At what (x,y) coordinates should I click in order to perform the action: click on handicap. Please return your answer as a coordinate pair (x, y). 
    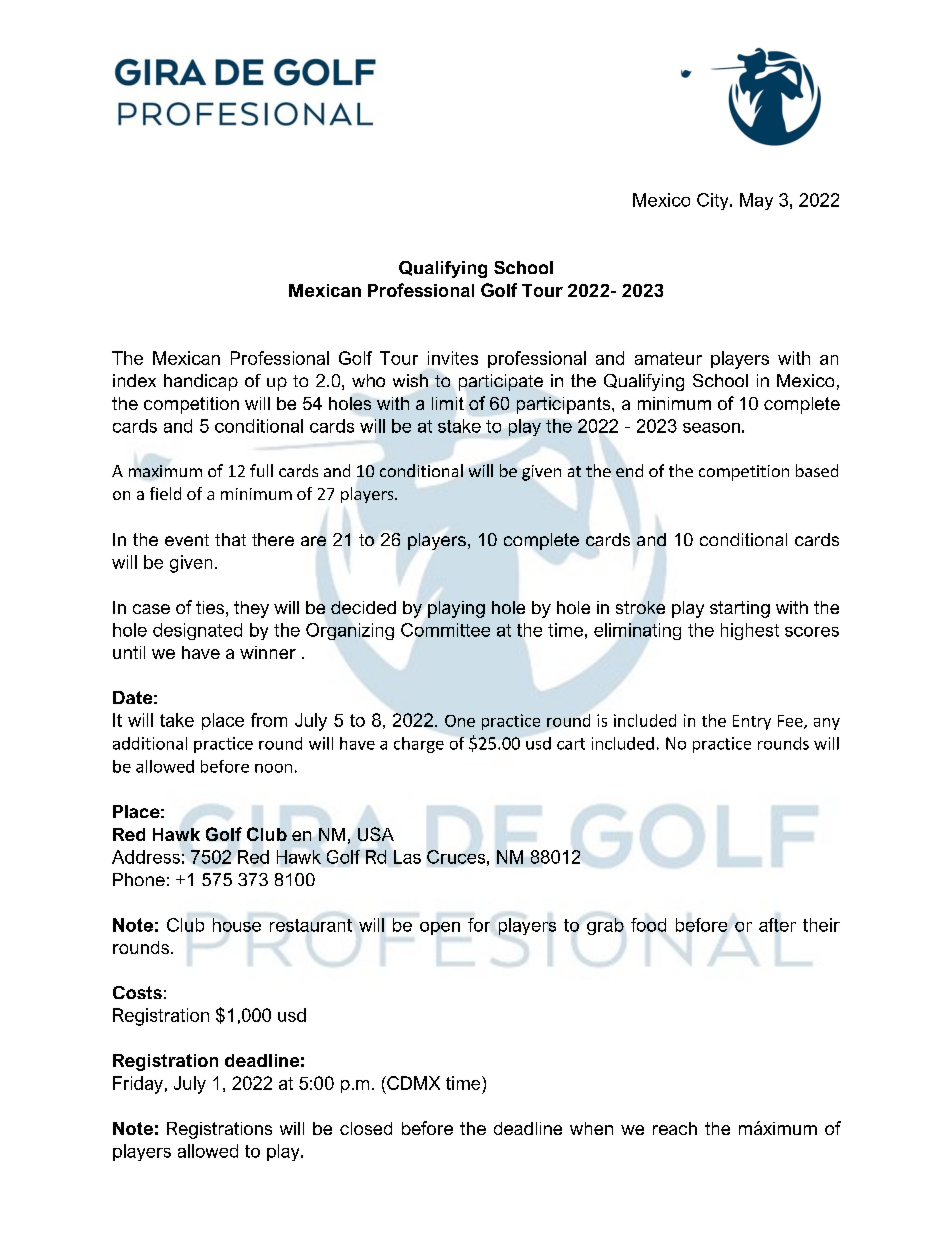
    Looking at the image, I should click on (201, 382).
